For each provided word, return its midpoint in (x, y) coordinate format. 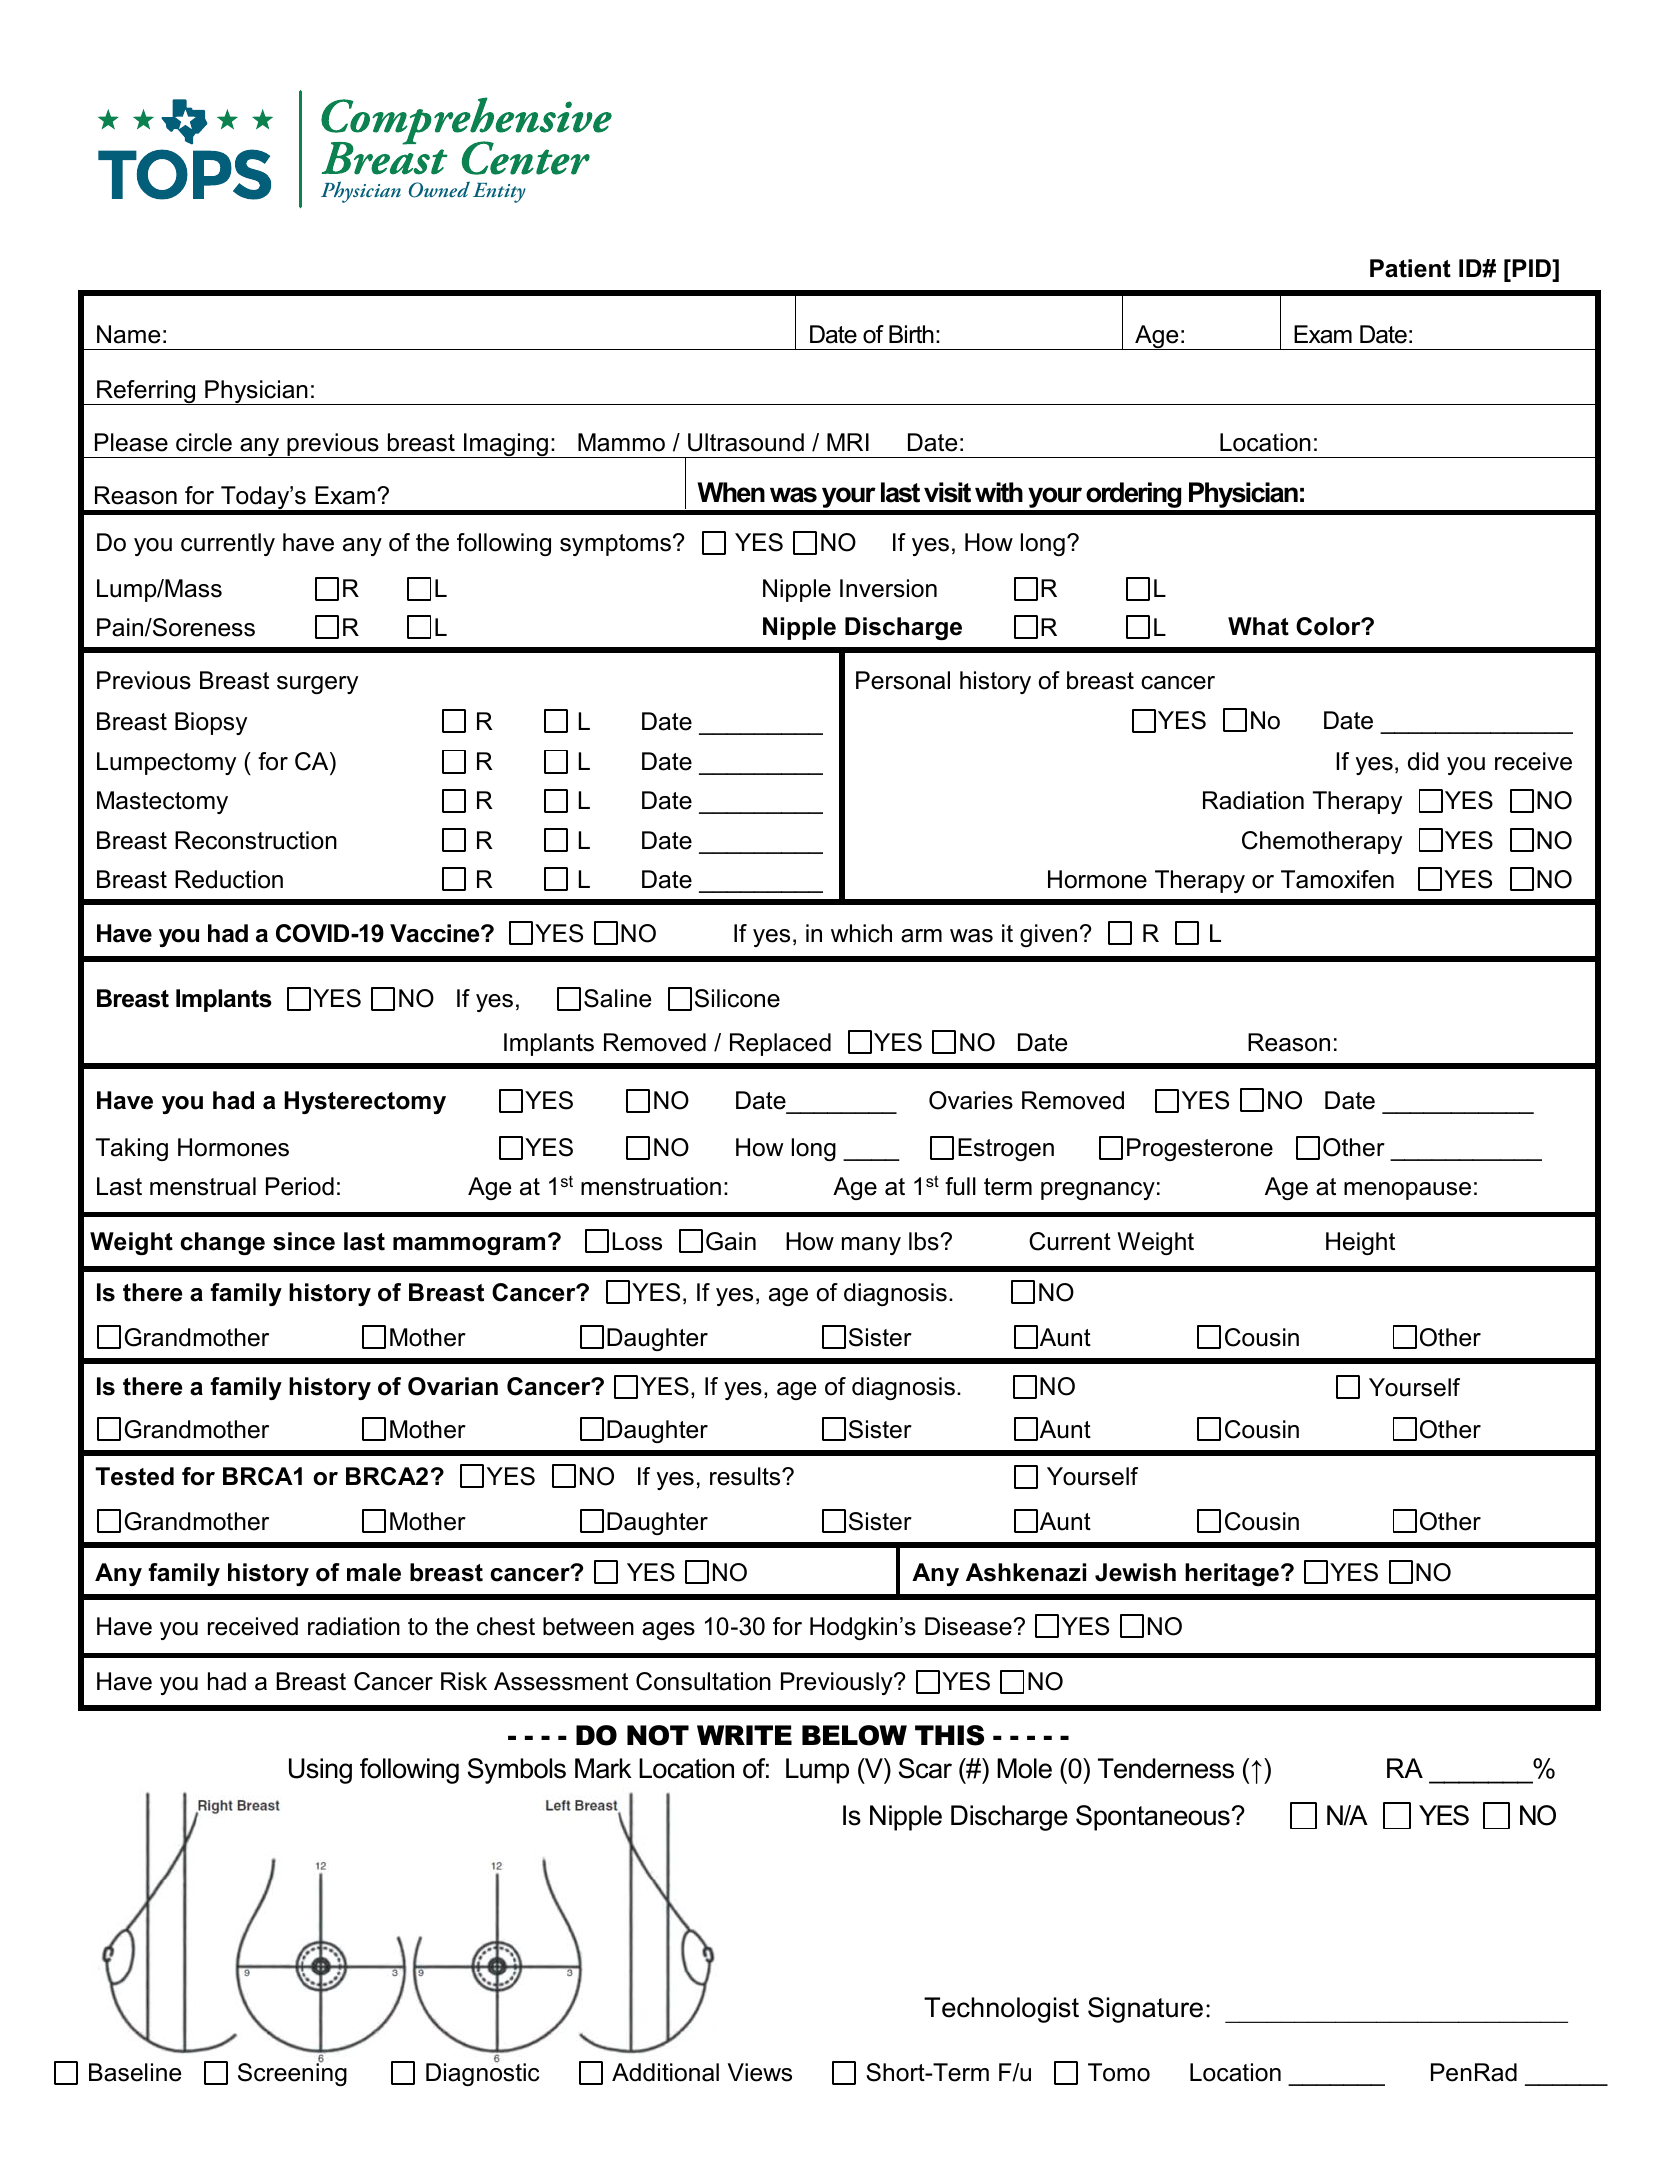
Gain (731, 1241)
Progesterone (1200, 1149)
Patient (1410, 268)
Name (128, 334)
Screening (292, 2074)
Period (300, 1186)
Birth (911, 334)
